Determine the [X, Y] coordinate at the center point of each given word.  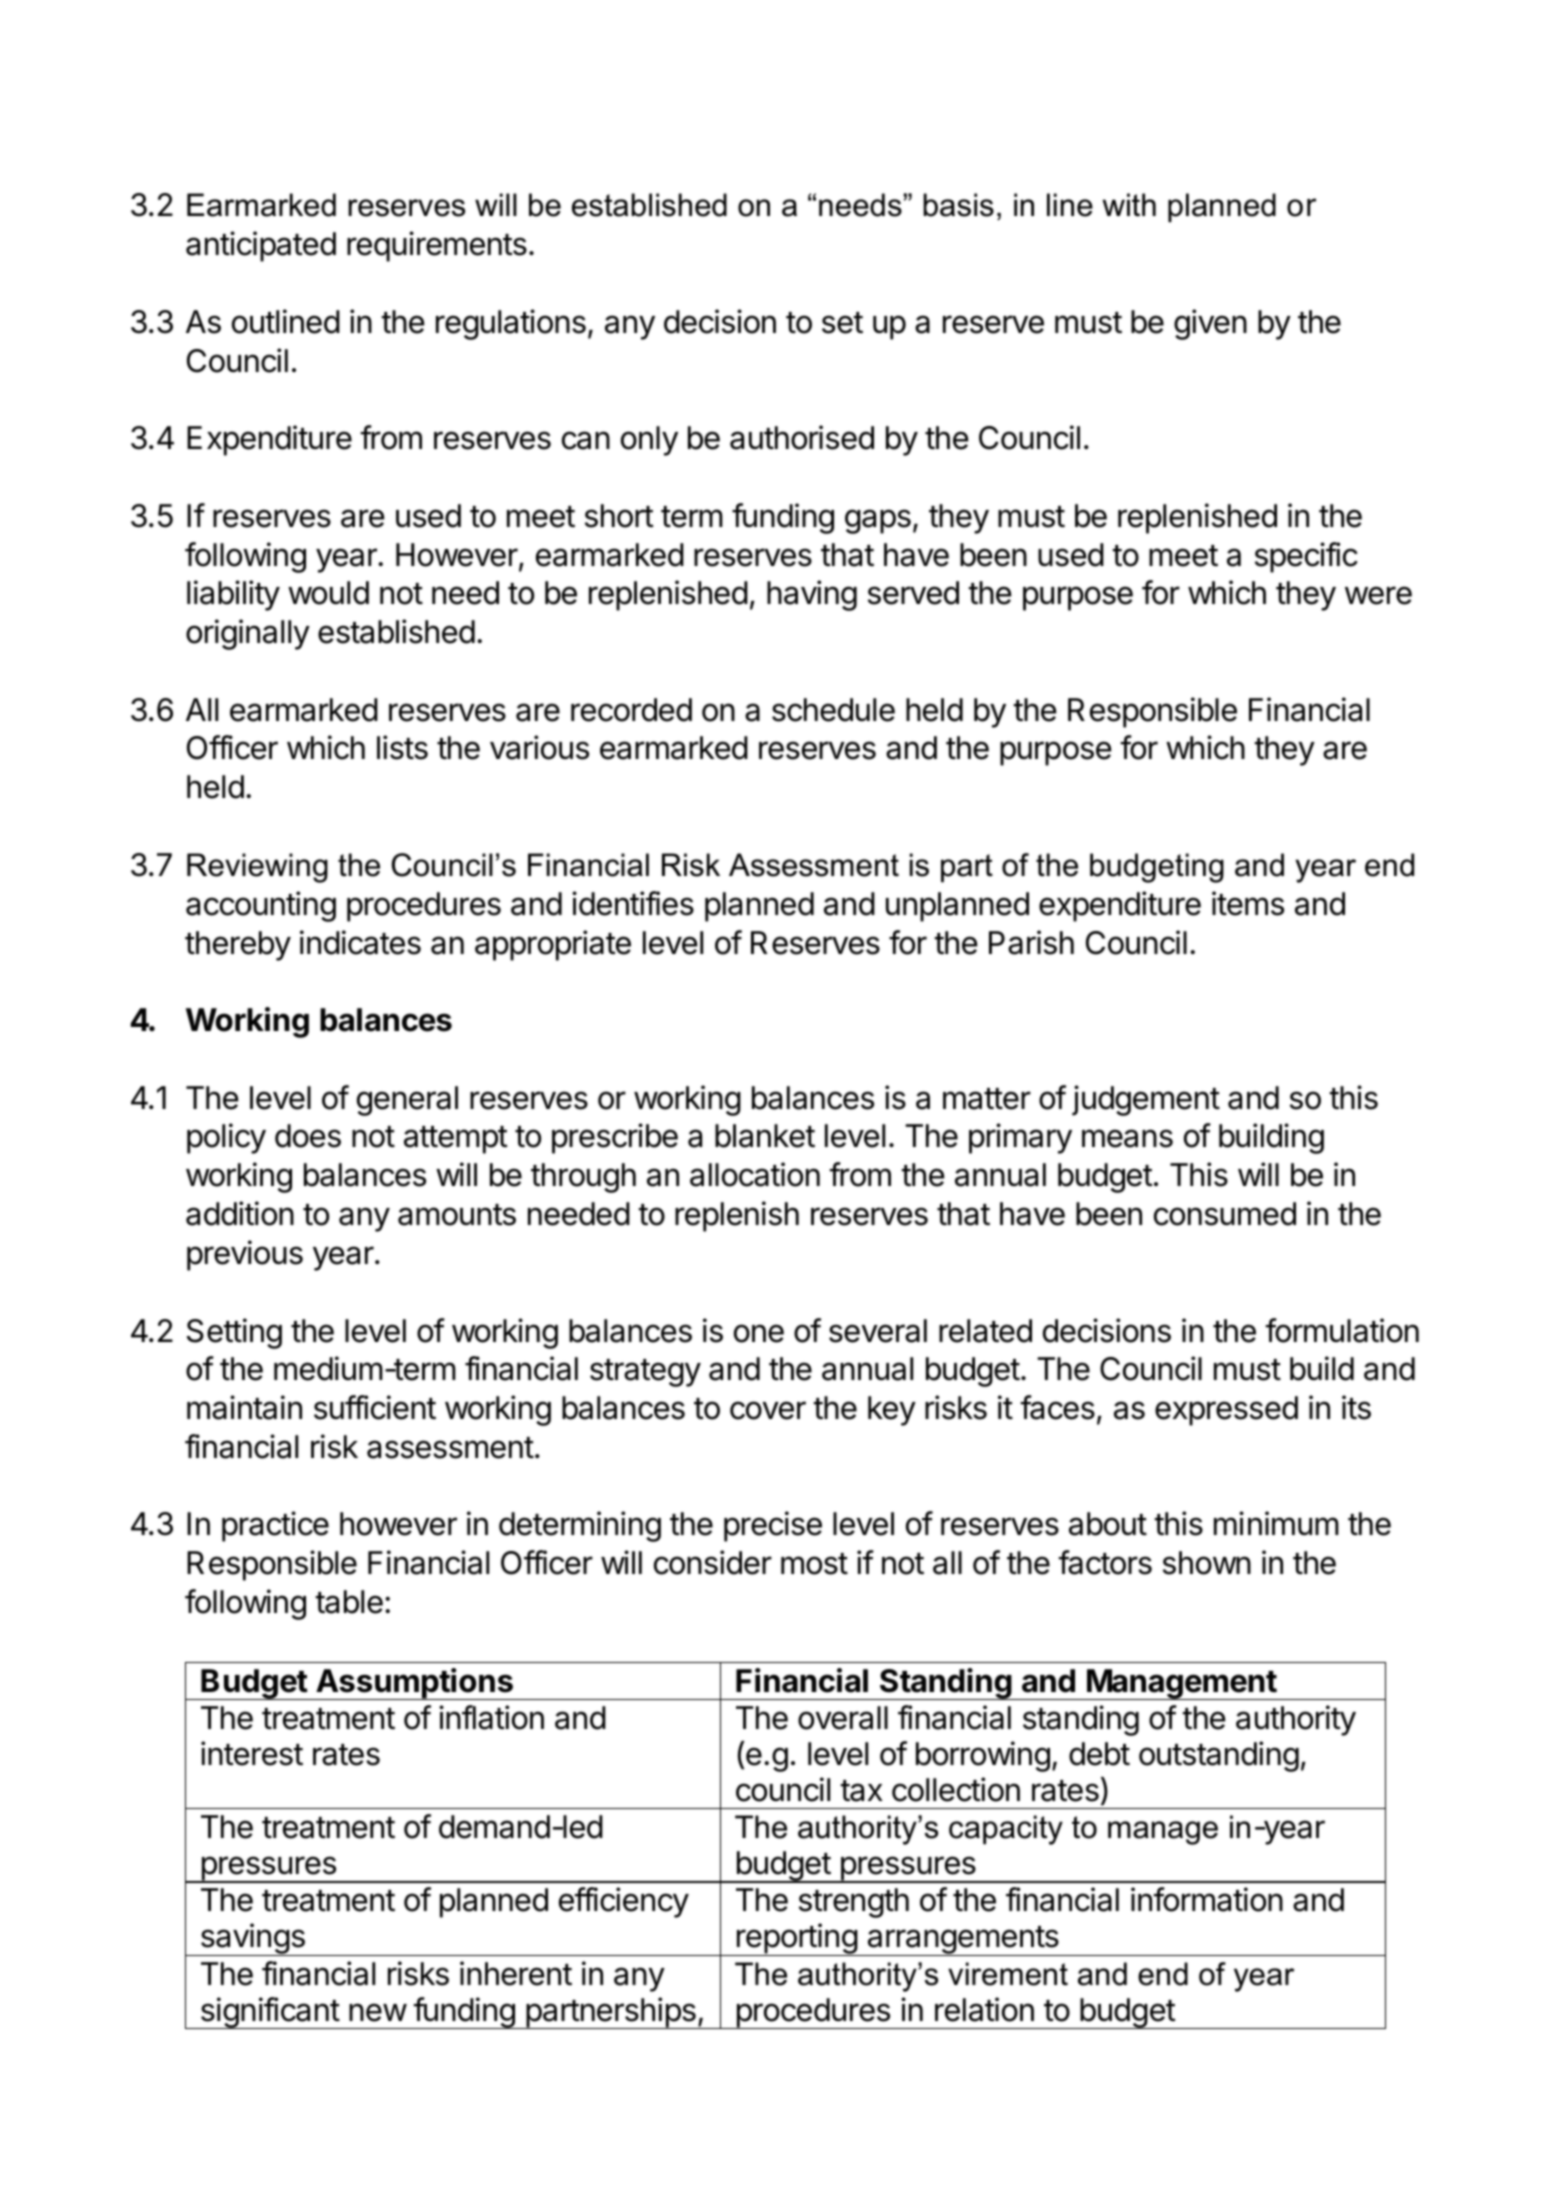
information [1207, 1899]
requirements [437, 246]
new [378, 2012]
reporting [796, 1939]
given [1210, 324]
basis [958, 205]
